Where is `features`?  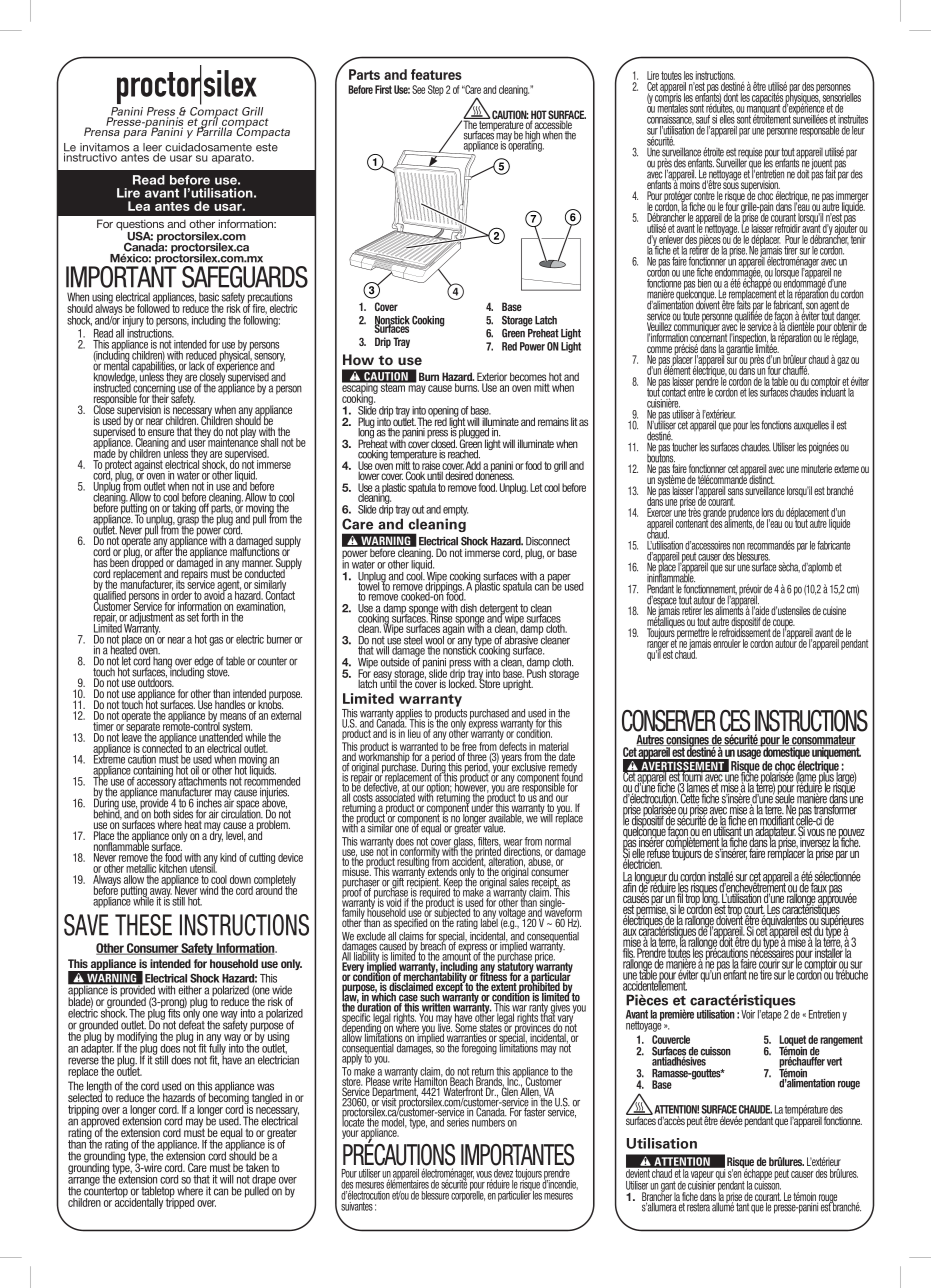
features is located at coordinates (436, 74).
